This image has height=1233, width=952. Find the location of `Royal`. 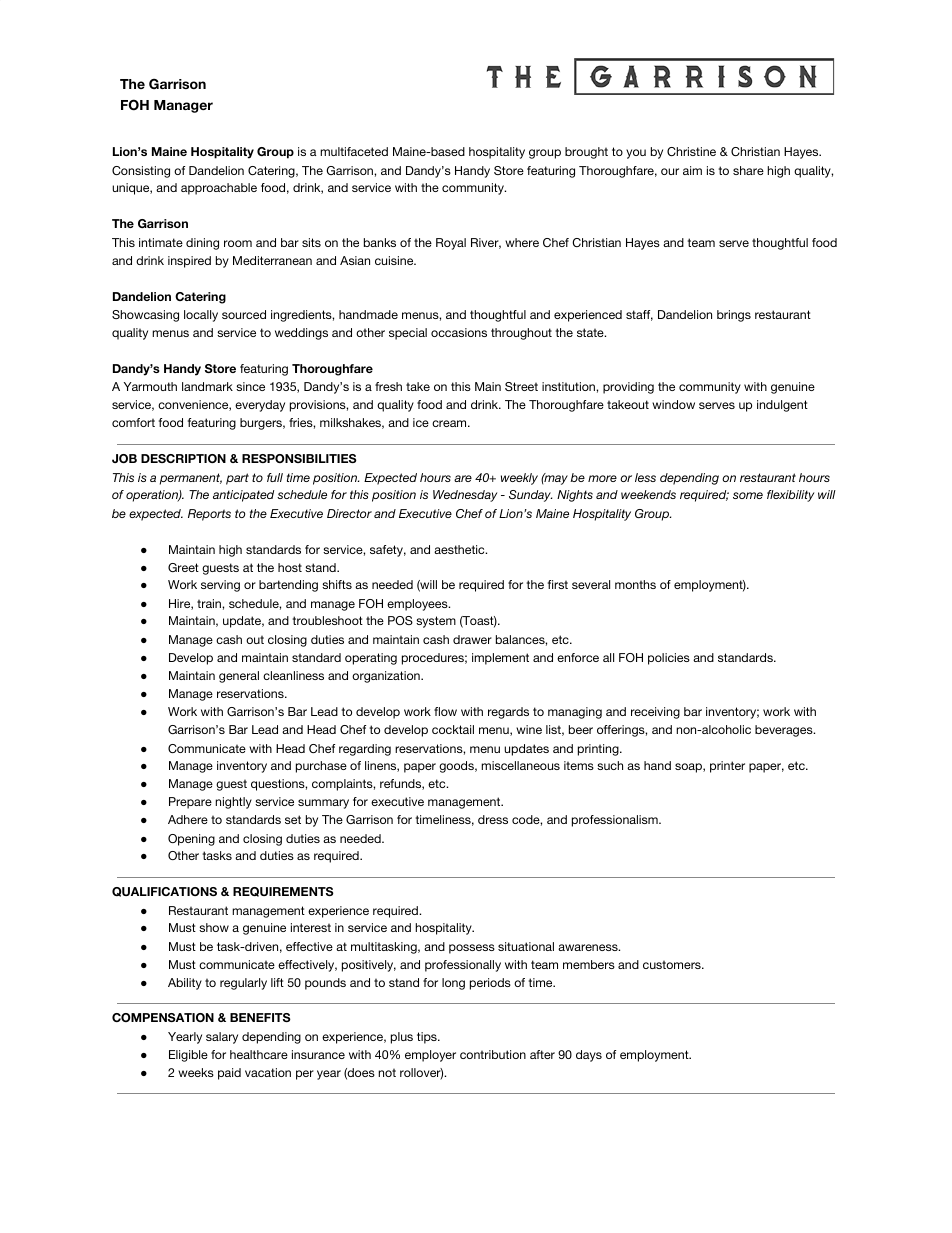

Royal is located at coordinates (451, 244).
